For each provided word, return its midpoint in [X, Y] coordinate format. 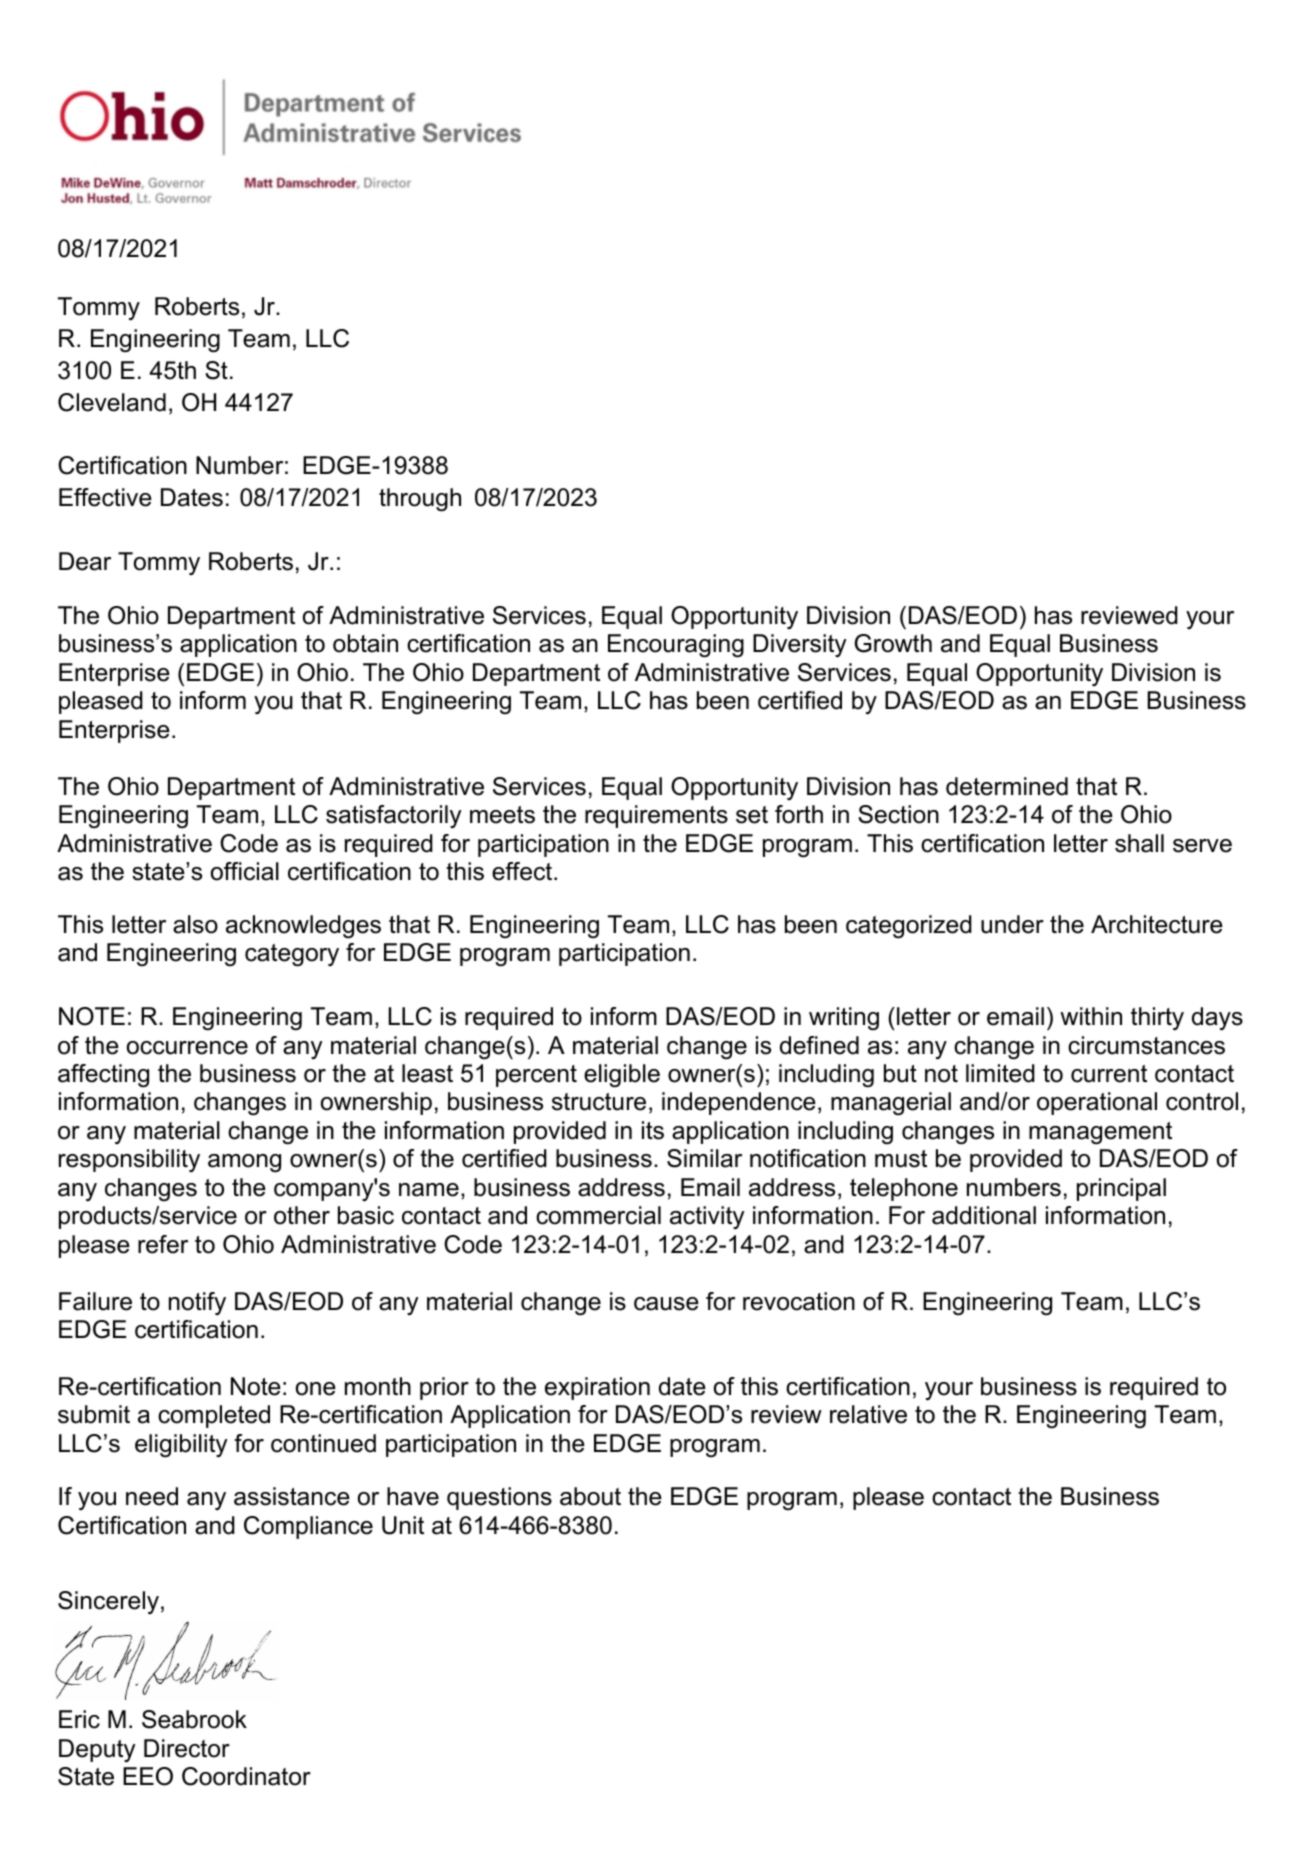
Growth [893, 643]
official [245, 871]
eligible [622, 1076]
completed [214, 1416]
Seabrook [194, 1719]
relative [868, 1414]
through [420, 500]
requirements [656, 816]
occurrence [187, 1048]
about [590, 1496]
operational [1097, 1103]
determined [1007, 786]
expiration [597, 1388]
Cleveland [112, 402]
